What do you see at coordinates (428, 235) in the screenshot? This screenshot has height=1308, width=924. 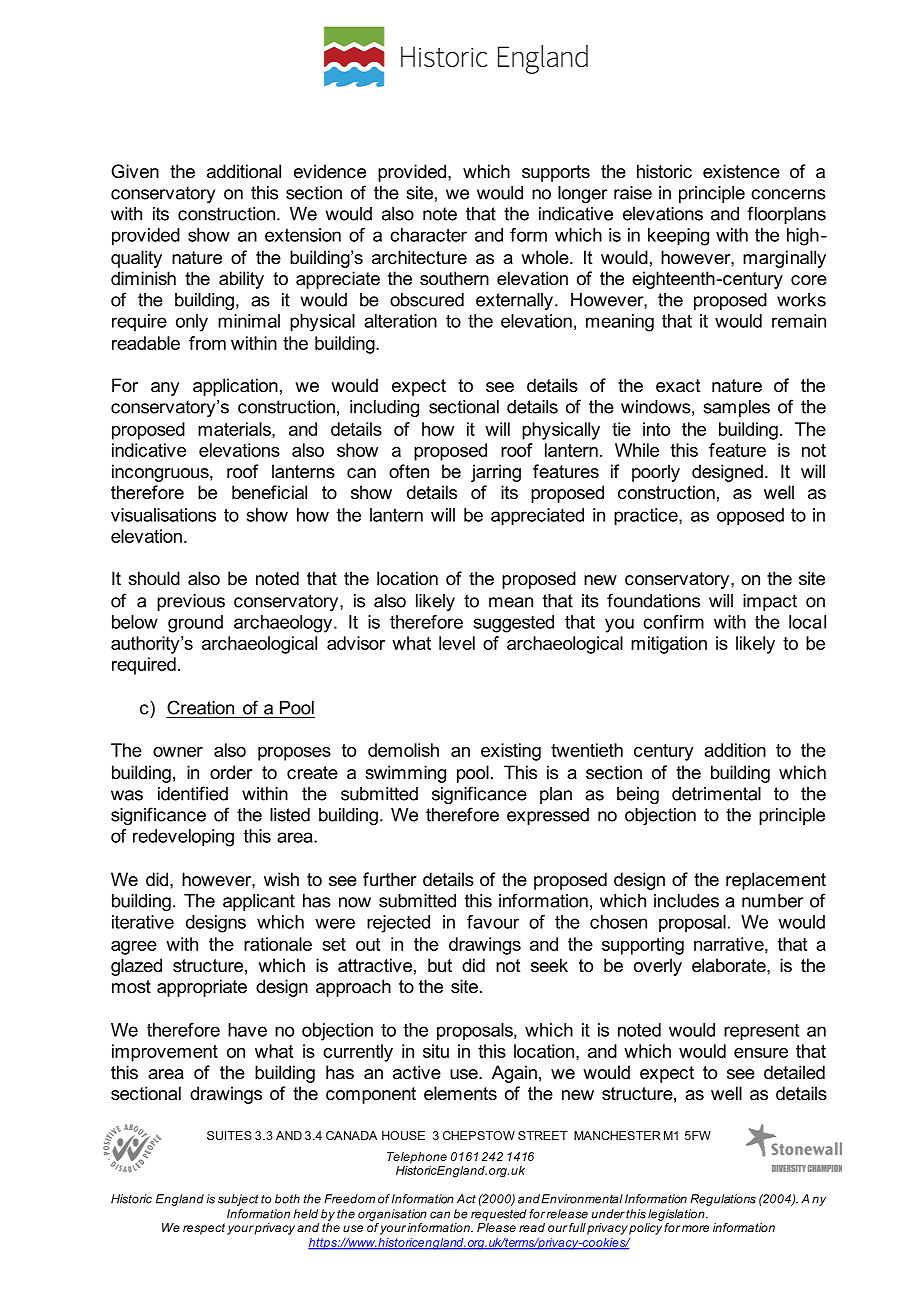 I see `character` at bounding box center [428, 235].
